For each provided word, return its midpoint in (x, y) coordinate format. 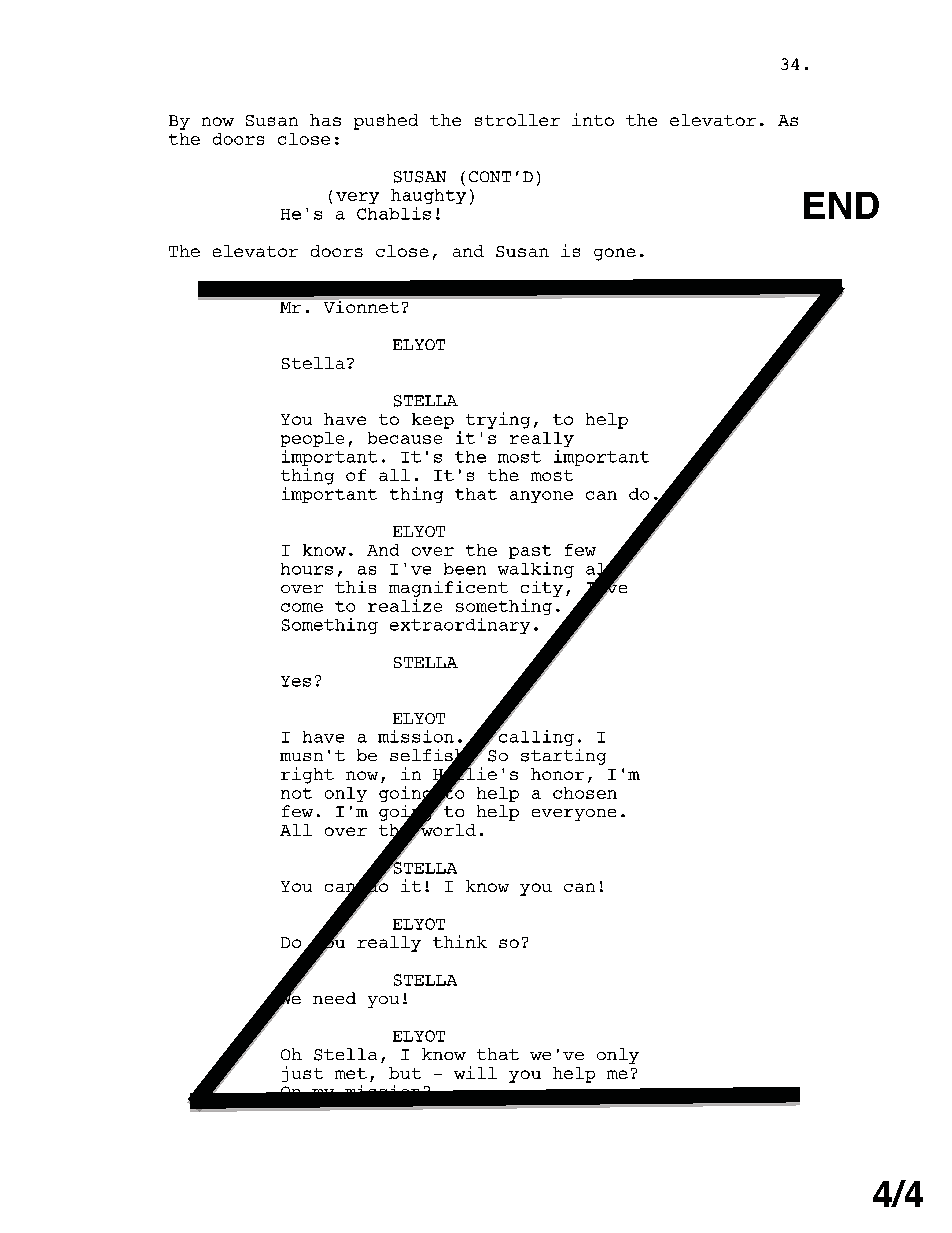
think (460, 941)
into (593, 119)
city (542, 589)
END (841, 205)
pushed (386, 122)
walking (536, 570)
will (475, 1072)
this (355, 587)
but (405, 1073)
